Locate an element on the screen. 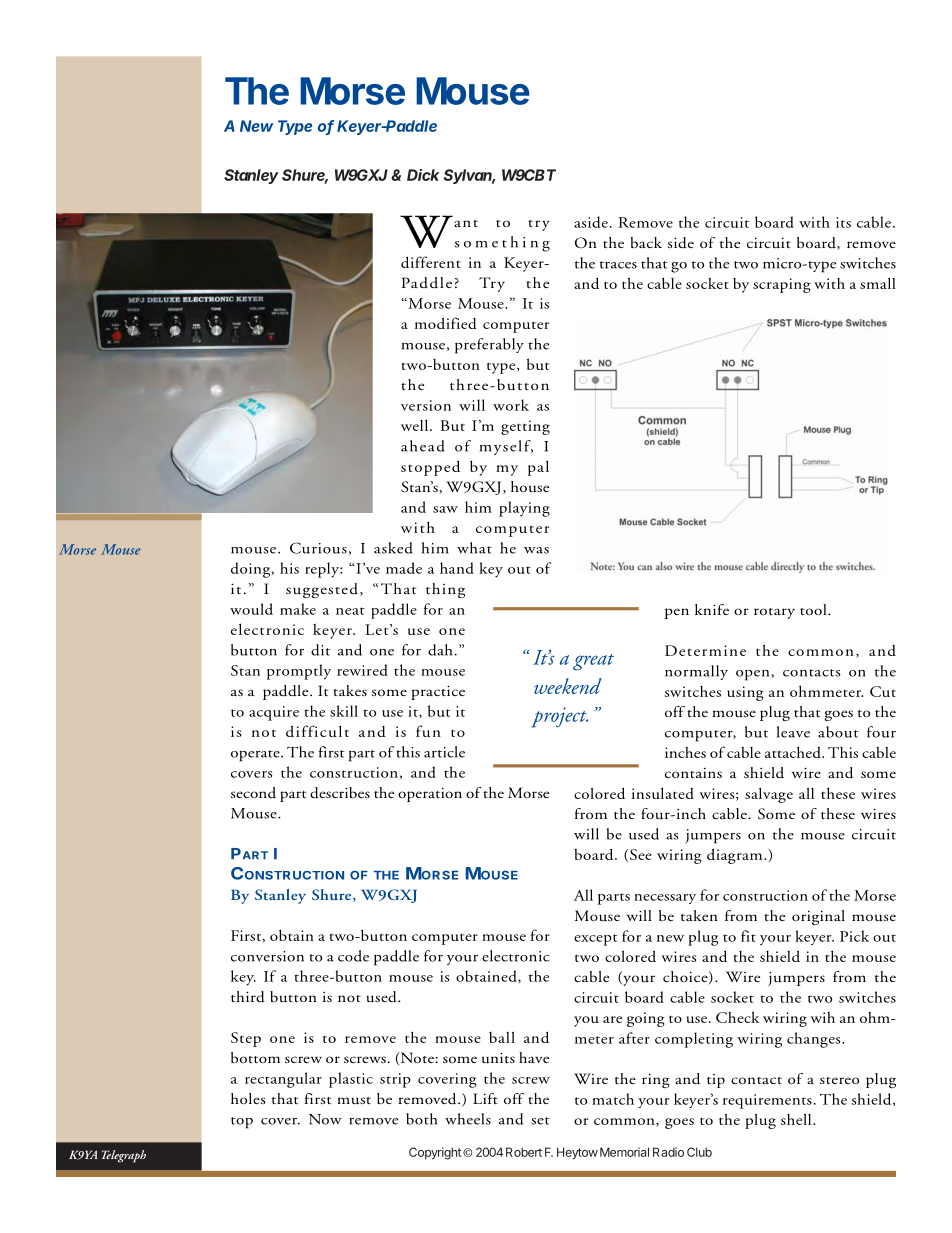 The image size is (952, 1233). modified is located at coordinates (446, 323).
